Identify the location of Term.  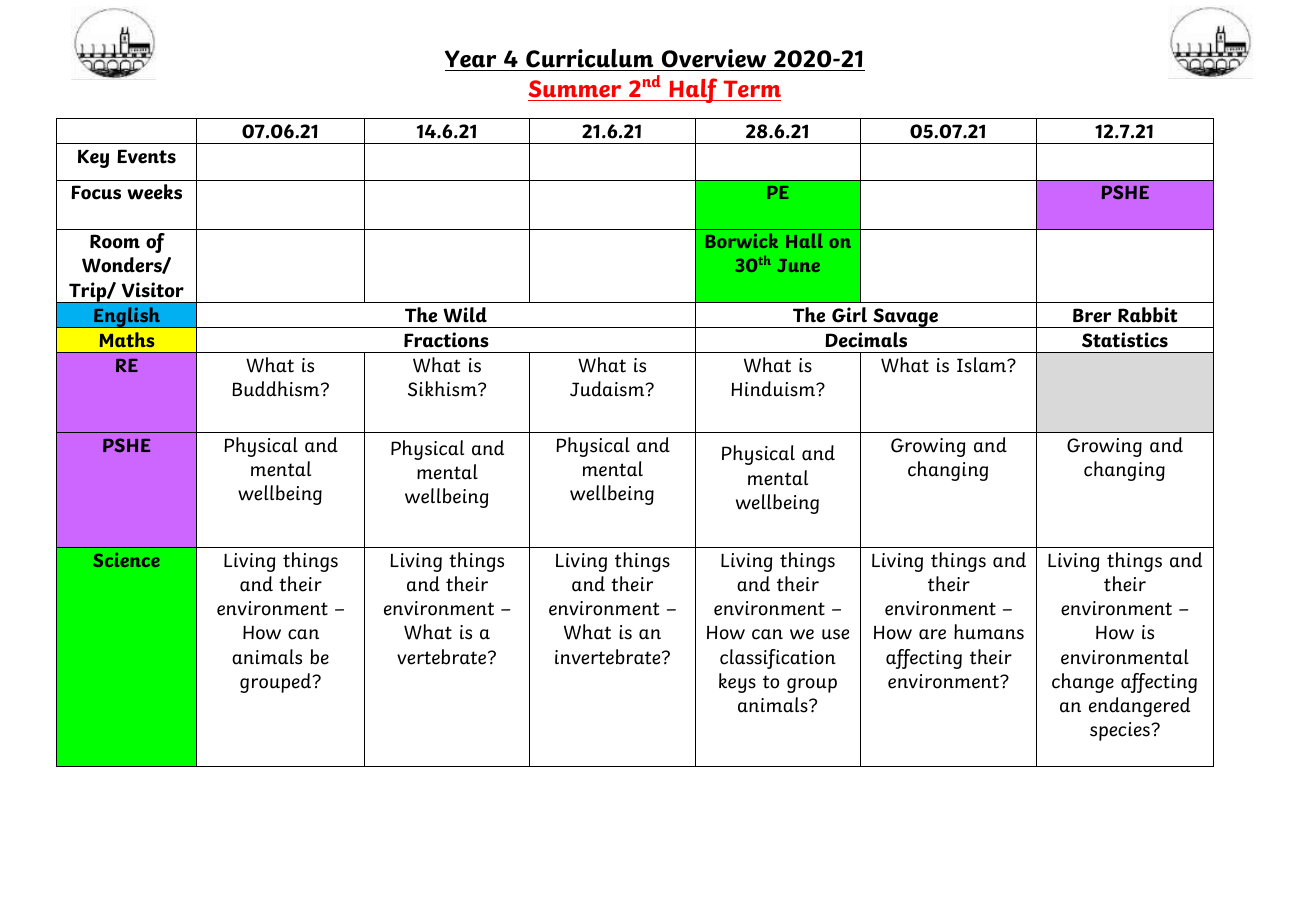
(751, 90).
